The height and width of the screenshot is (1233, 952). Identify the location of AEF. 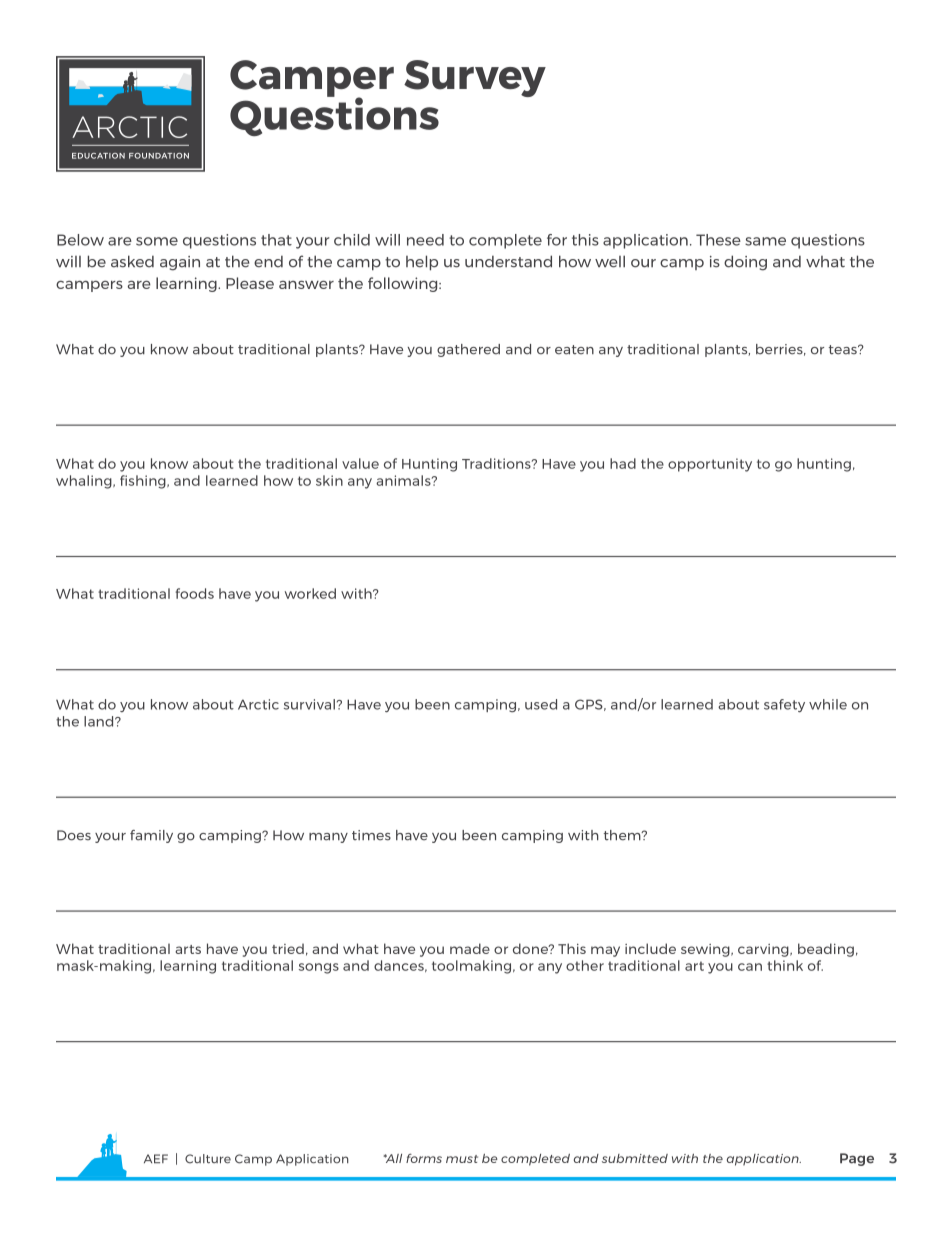
(156, 1158).
